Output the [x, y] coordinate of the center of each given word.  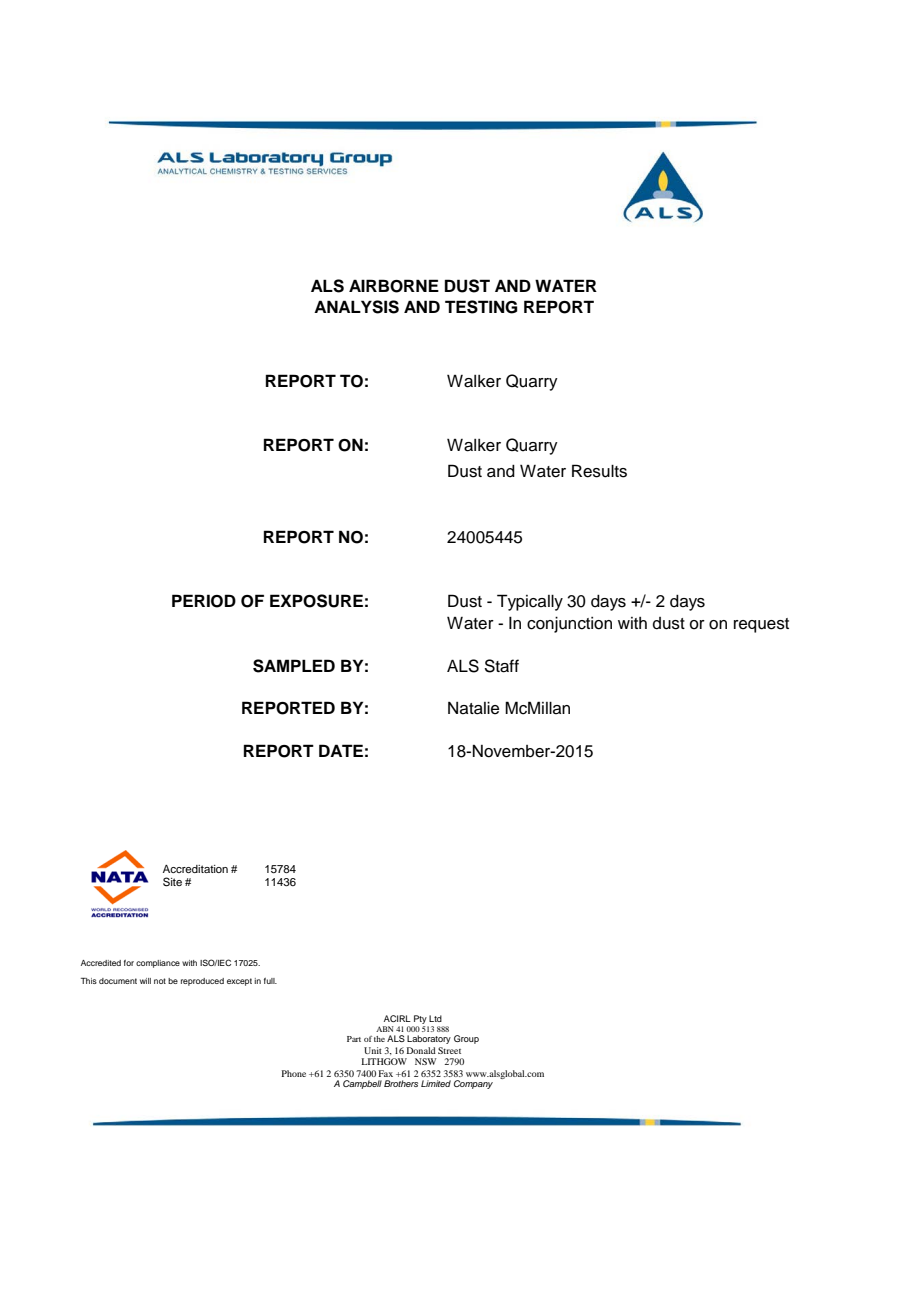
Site [172, 882]
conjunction [569, 624]
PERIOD [204, 601]
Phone [294, 1073]
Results [599, 471]
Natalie [473, 708]
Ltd [435, 1018]
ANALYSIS [356, 307]
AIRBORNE [394, 286]
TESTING [481, 307]
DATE [341, 750]
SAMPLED [294, 666]
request [761, 625]
